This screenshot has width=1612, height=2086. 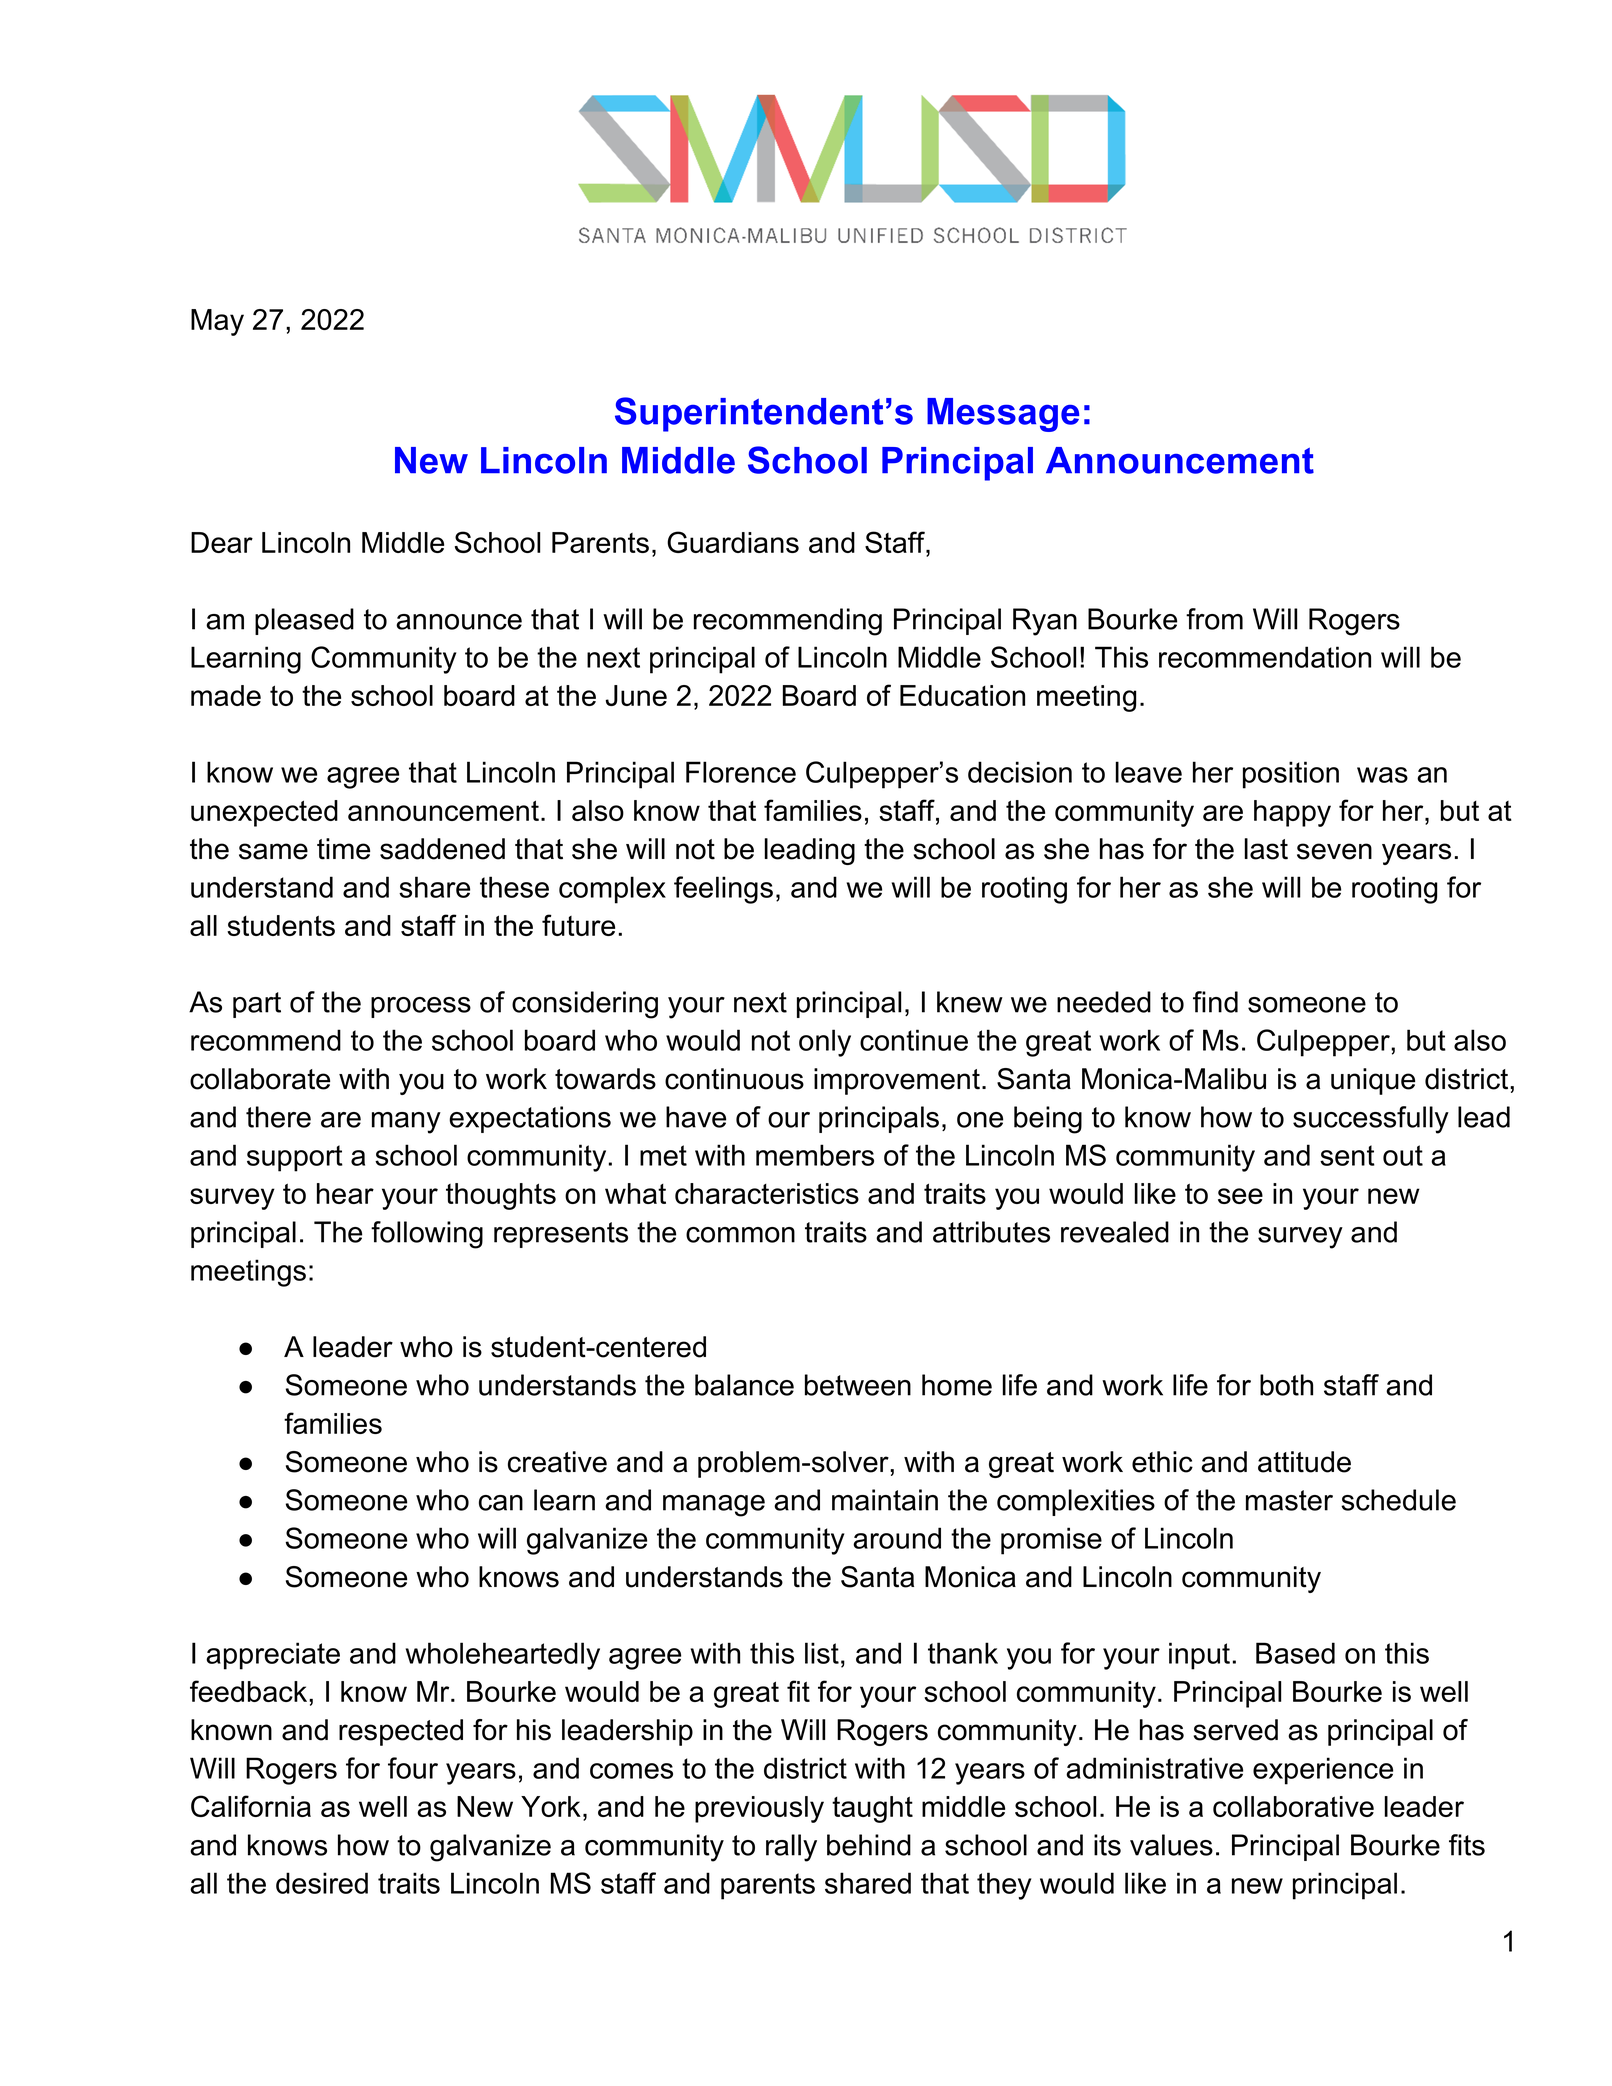 What do you see at coordinates (1214, 619) in the screenshot?
I see `from` at bounding box center [1214, 619].
